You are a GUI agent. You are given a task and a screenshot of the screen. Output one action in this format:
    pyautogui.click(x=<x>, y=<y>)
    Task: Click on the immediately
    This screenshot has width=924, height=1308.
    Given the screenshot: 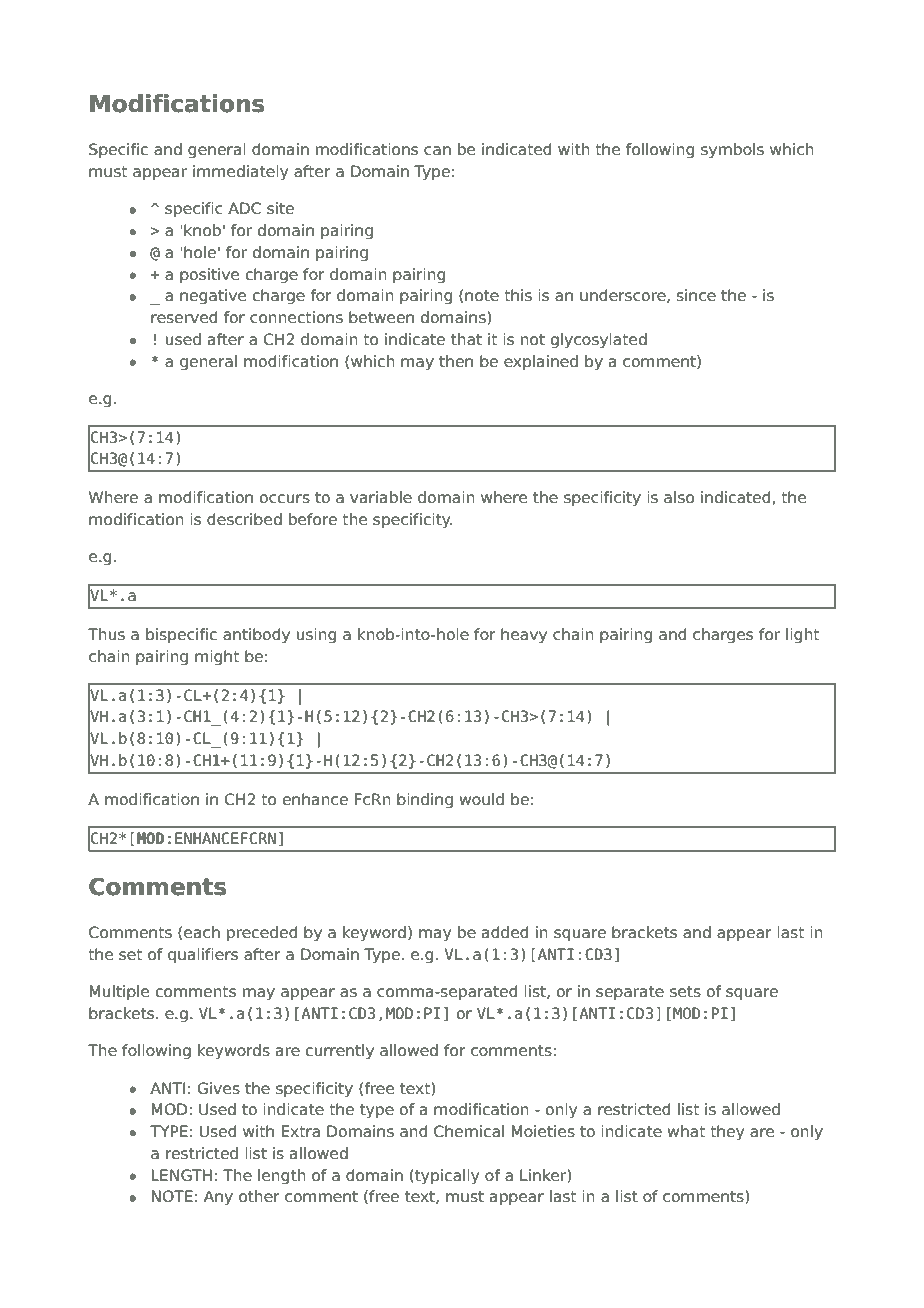 What is the action you would take?
    pyautogui.click(x=240, y=173)
